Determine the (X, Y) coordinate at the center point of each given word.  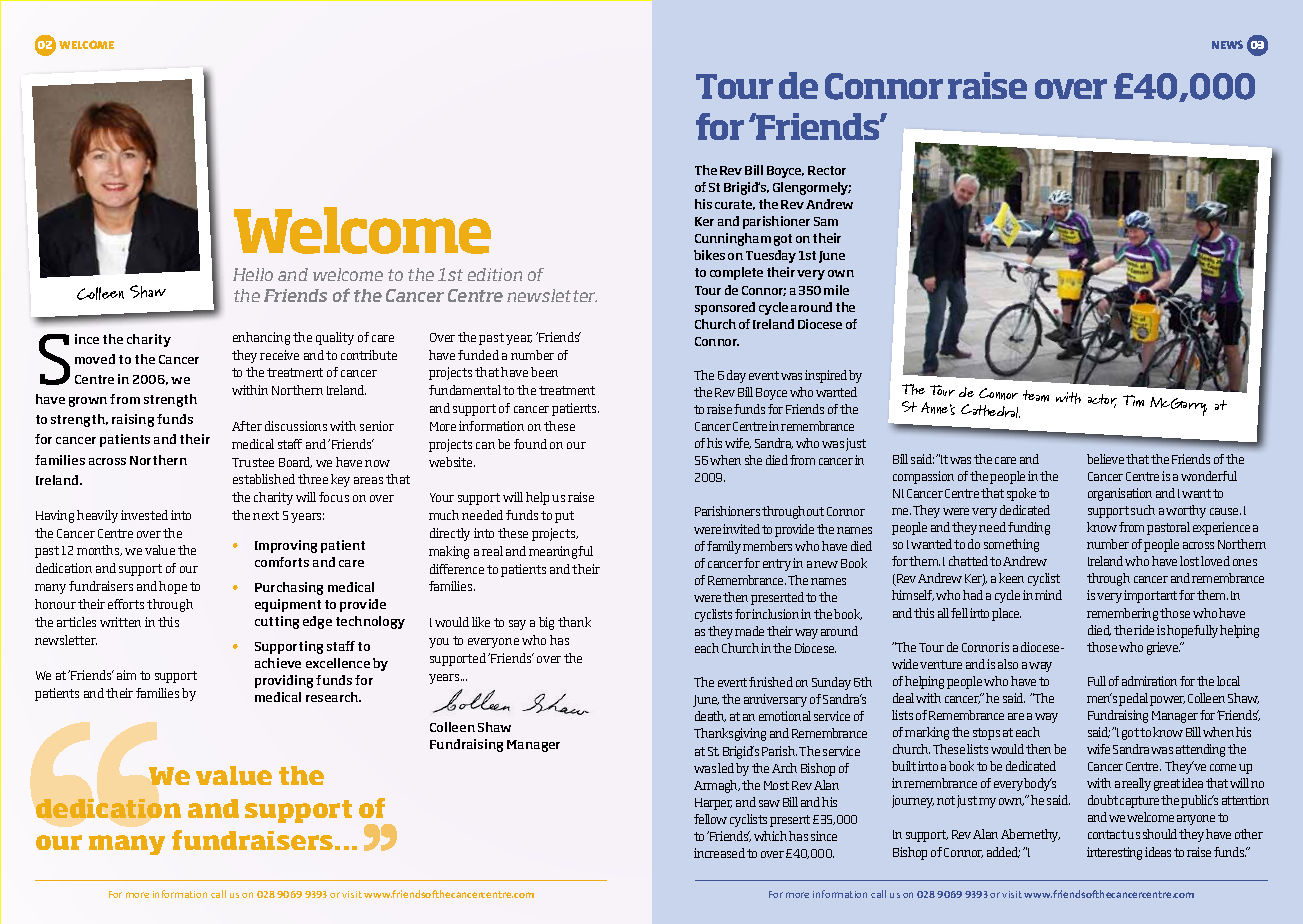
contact (1108, 834)
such (1143, 510)
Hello (253, 274)
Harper (713, 804)
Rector (827, 170)
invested (144, 515)
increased (719, 853)
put (564, 517)
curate (735, 205)
